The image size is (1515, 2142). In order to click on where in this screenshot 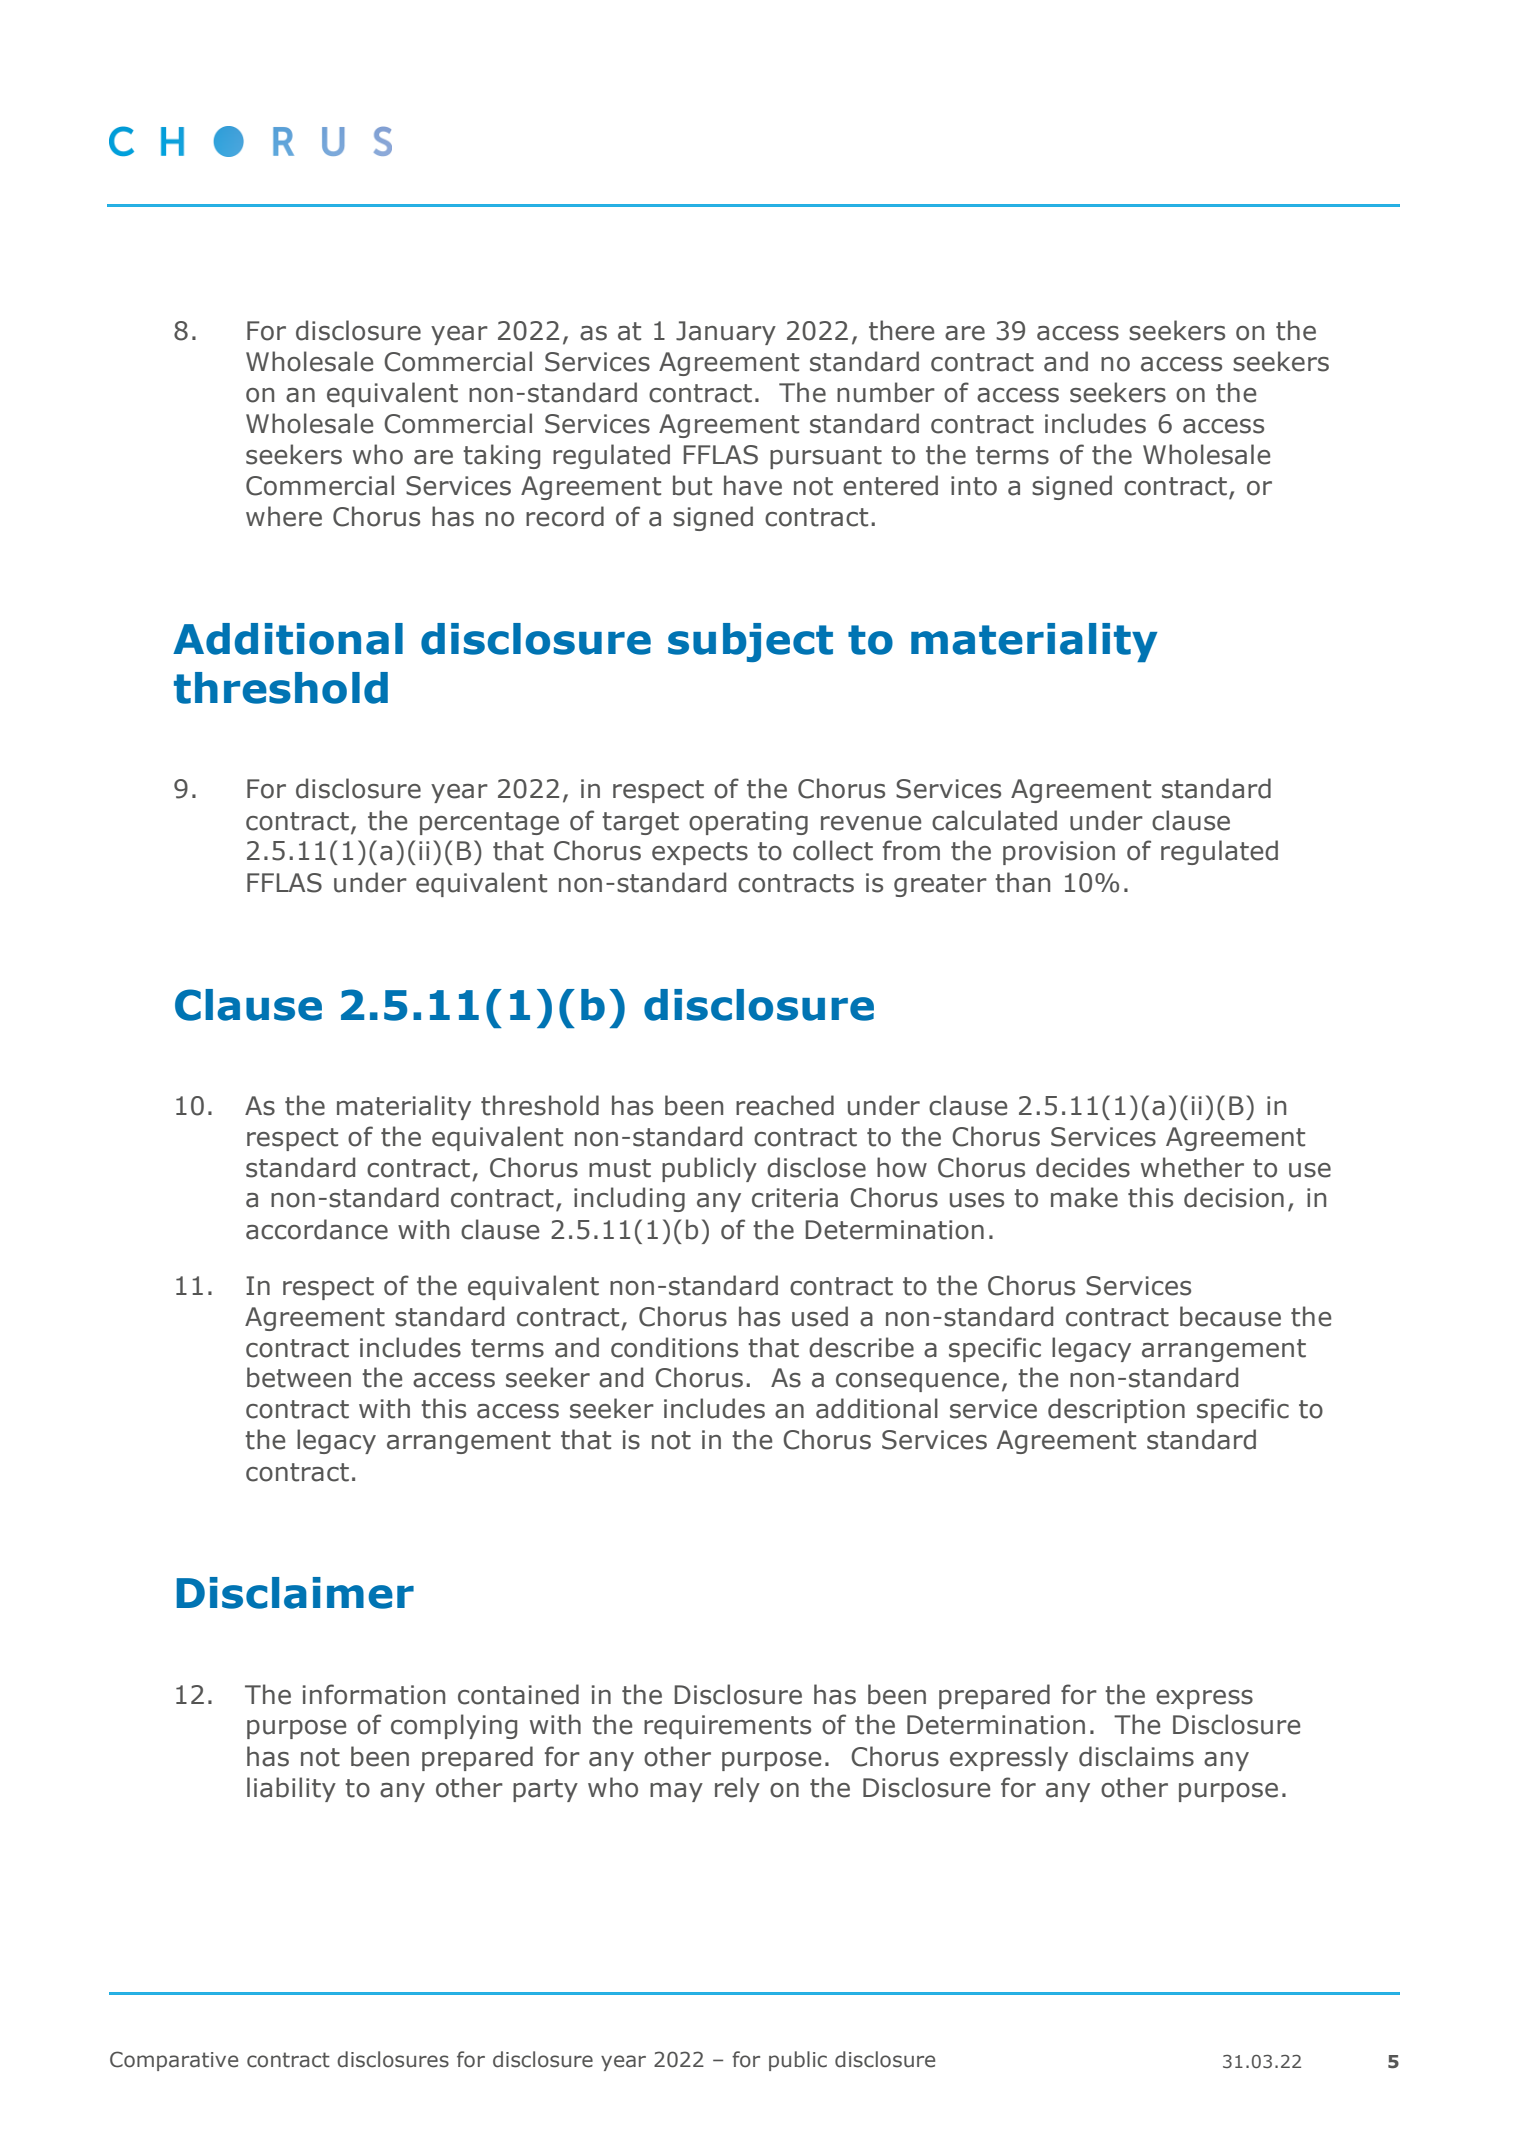, I will do `click(284, 516)`.
